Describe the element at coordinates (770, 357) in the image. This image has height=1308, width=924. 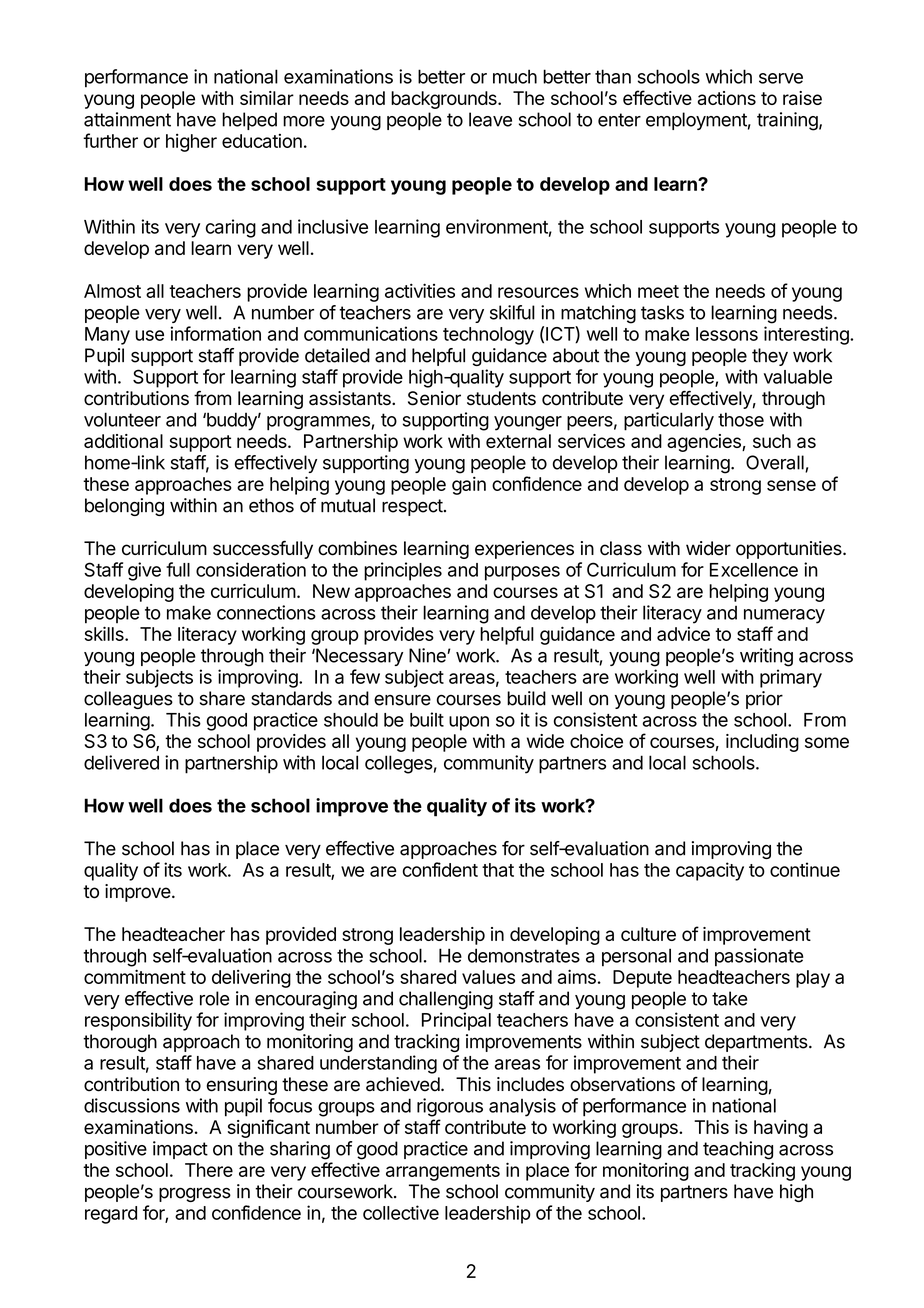
I see `they` at that location.
